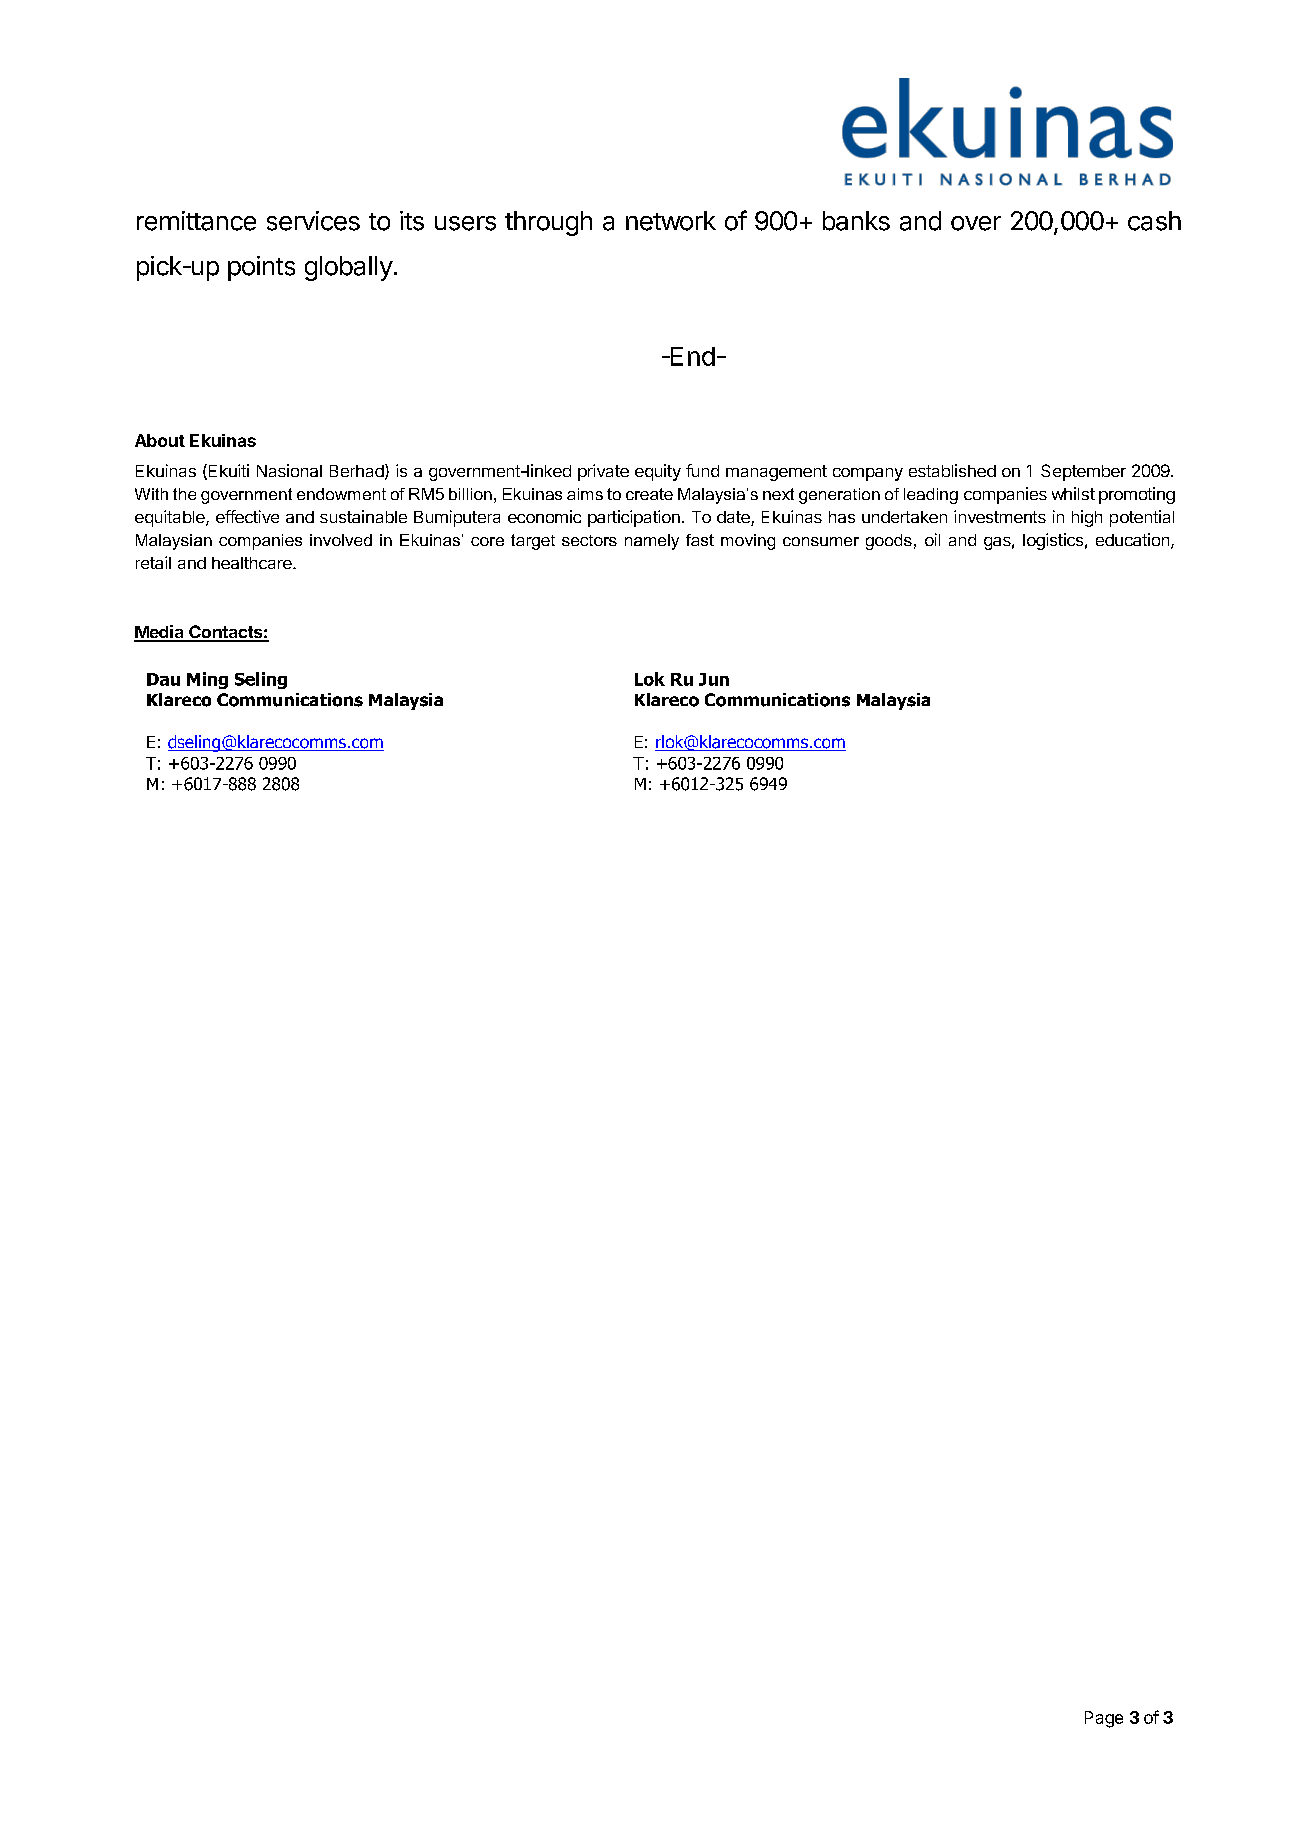  What do you see at coordinates (1134, 541) in the document?
I see `education` at bounding box center [1134, 541].
